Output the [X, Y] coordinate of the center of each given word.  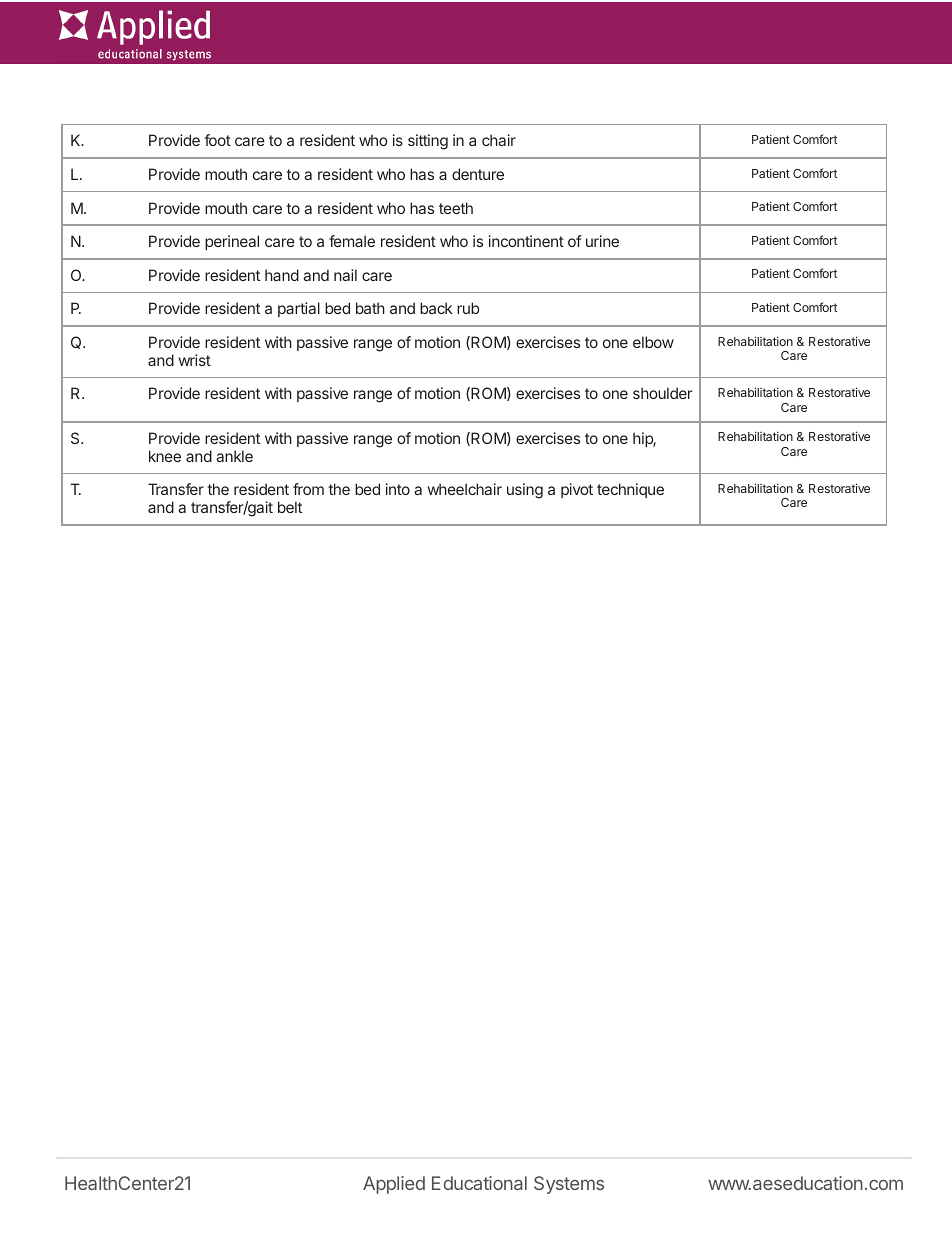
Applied [394, 1185]
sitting [428, 142]
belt [290, 507]
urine [602, 241]
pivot [577, 490]
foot [217, 140]
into [398, 489]
